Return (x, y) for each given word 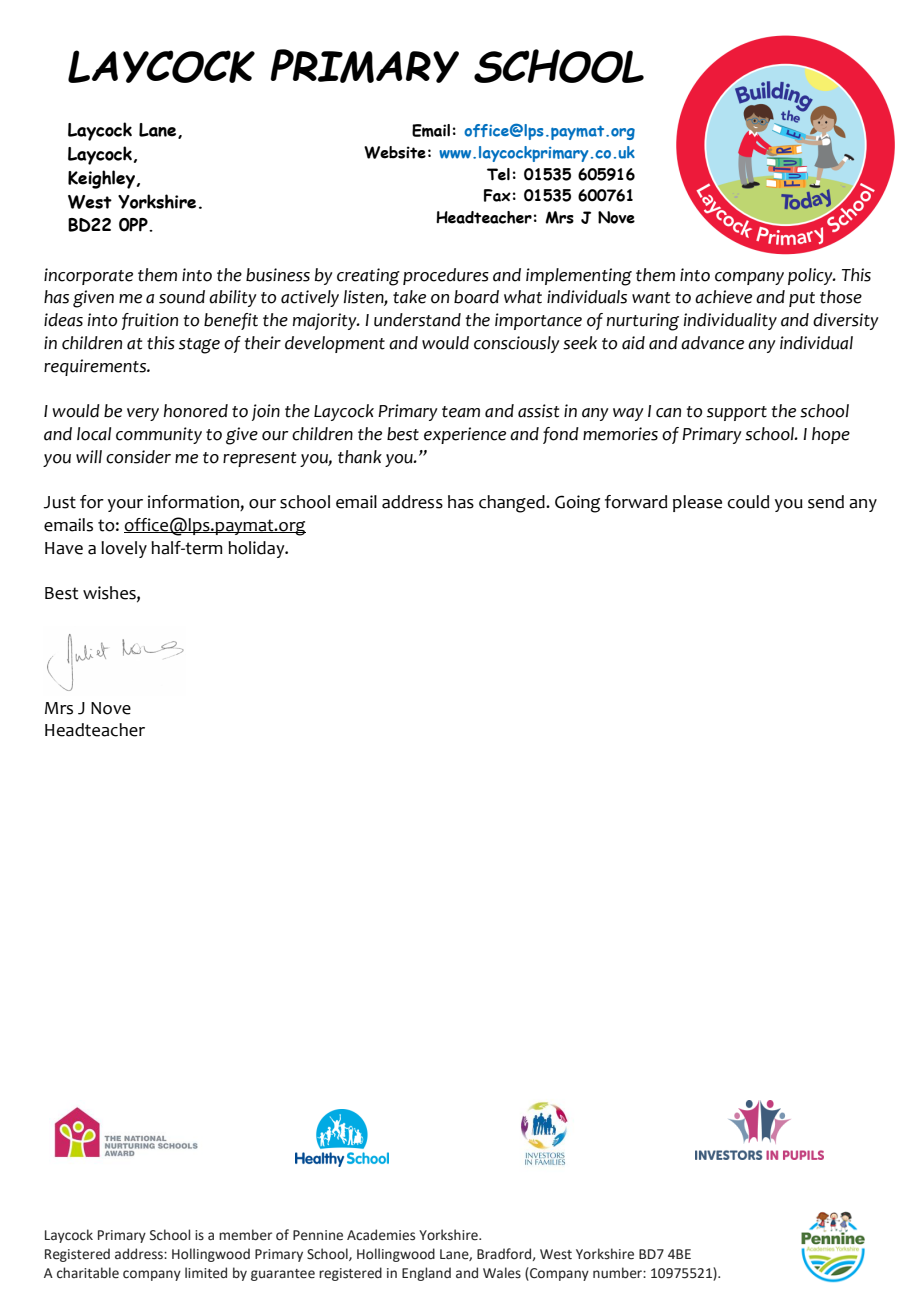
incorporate (88, 276)
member (245, 1235)
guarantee (283, 1275)
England (426, 1274)
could (748, 502)
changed (513, 504)
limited (206, 1273)
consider (138, 457)
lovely (124, 549)
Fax (497, 195)
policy (811, 276)
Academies (381, 1235)
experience (465, 435)
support (737, 413)
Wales (502, 1273)
